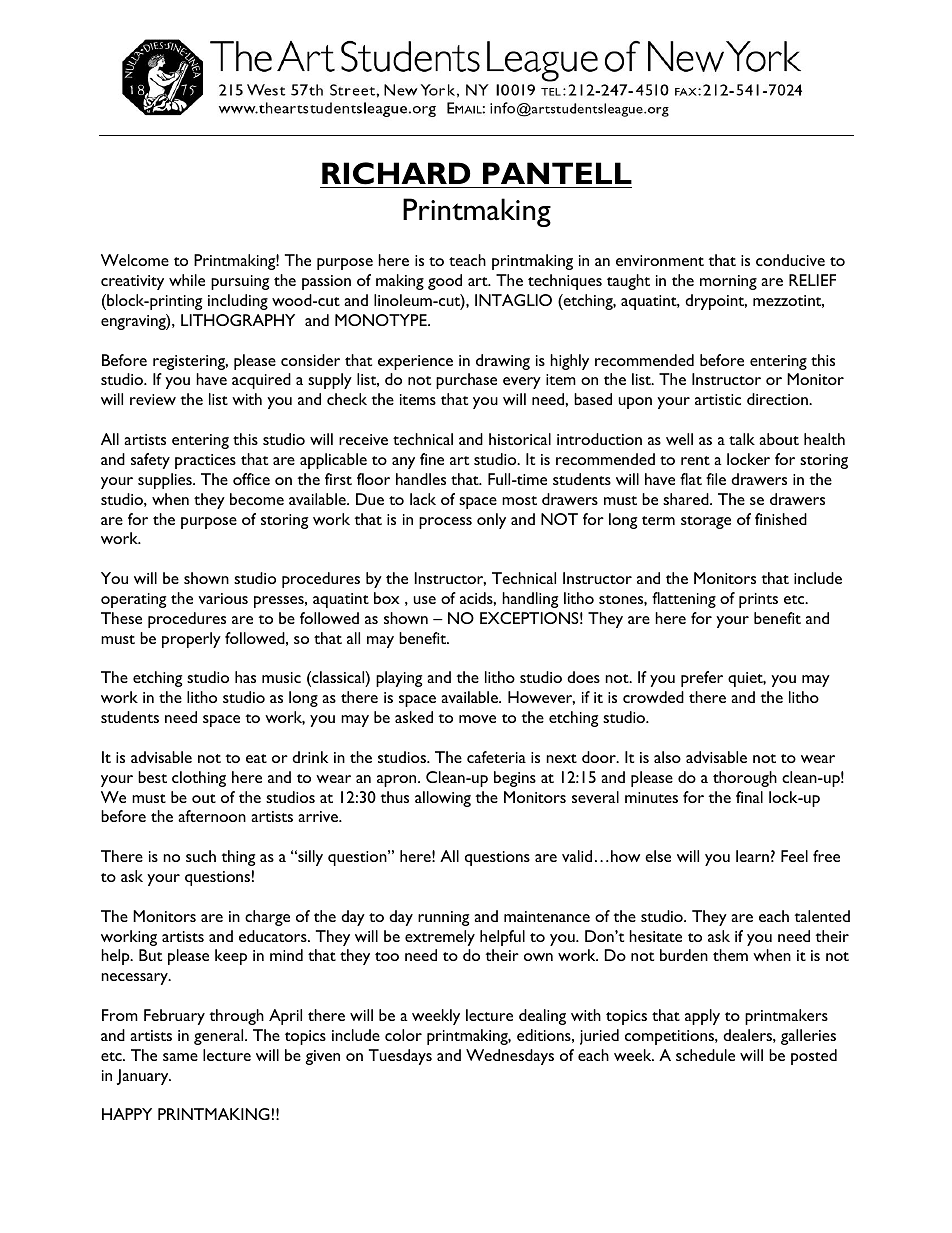 The image size is (952, 1233). I want to click on use, so click(424, 600).
